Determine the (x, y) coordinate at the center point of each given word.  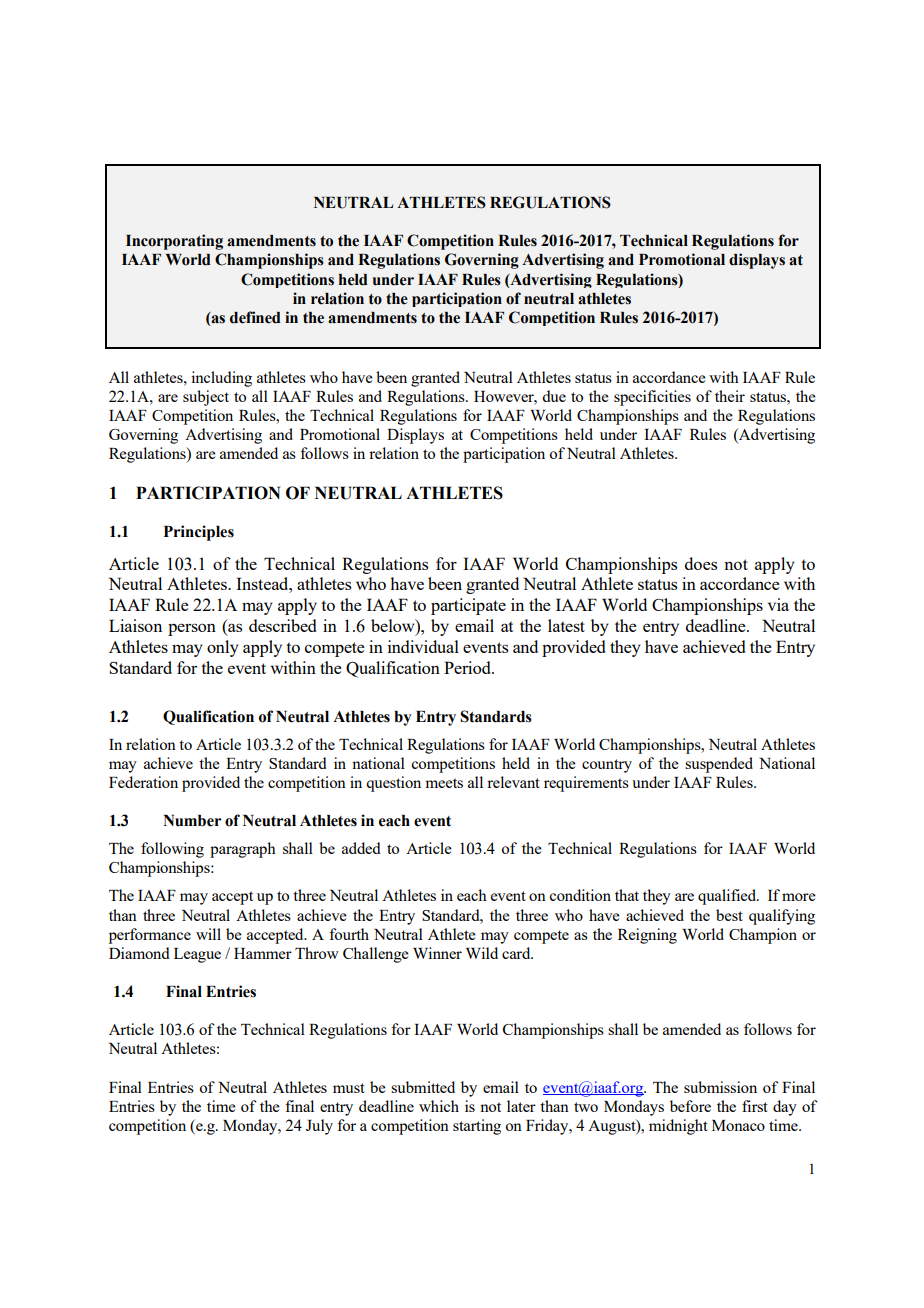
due (554, 396)
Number (192, 821)
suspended (719, 765)
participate (468, 606)
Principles (199, 533)
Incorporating (174, 242)
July (319, 1127)
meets (444, 783)
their (730, 396)
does (701, 563)
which (439, 1106)
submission (720, 1087)
